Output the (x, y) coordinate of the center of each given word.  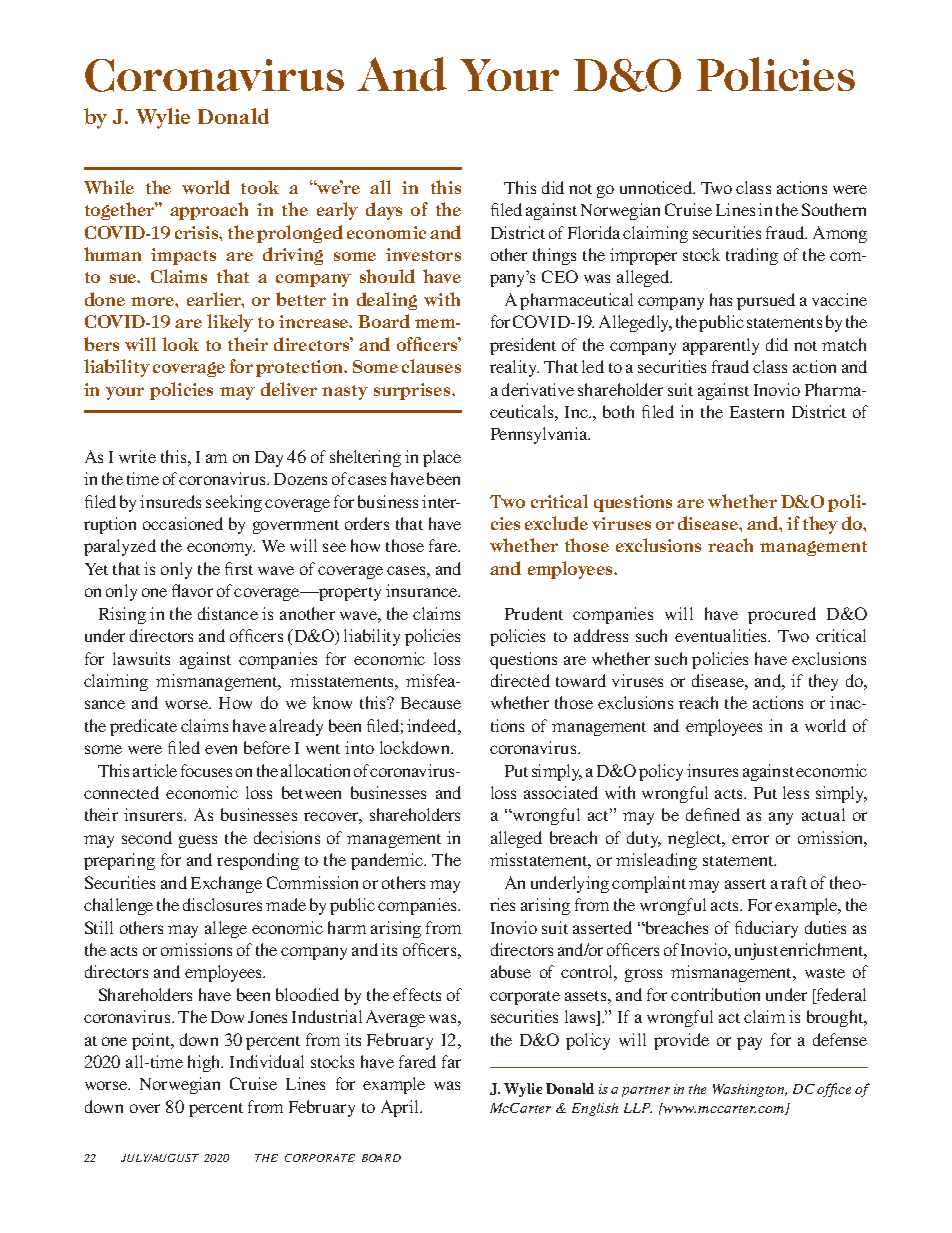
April (401, 1108)
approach (209, 211)
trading (752, 256)
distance (228, 613)
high (205, 1063)
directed (520, 680)
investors (423, 254)
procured (782, 615)
